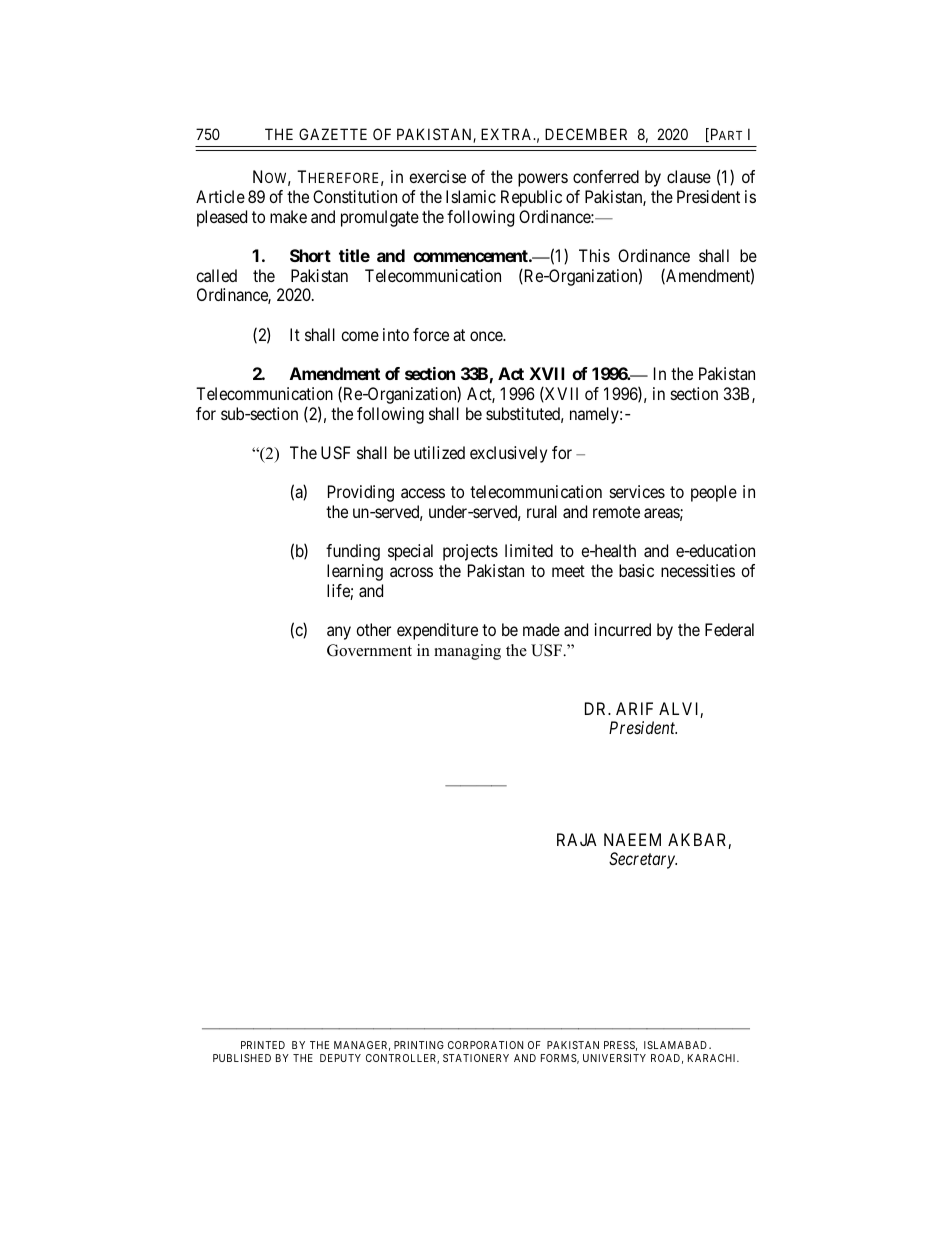 This screenshot has height=1233, width=952. What do you see at coordinates (263, 1045) in the screenshot?
I see `PRINTED` at bounding box center [263, 1045].
